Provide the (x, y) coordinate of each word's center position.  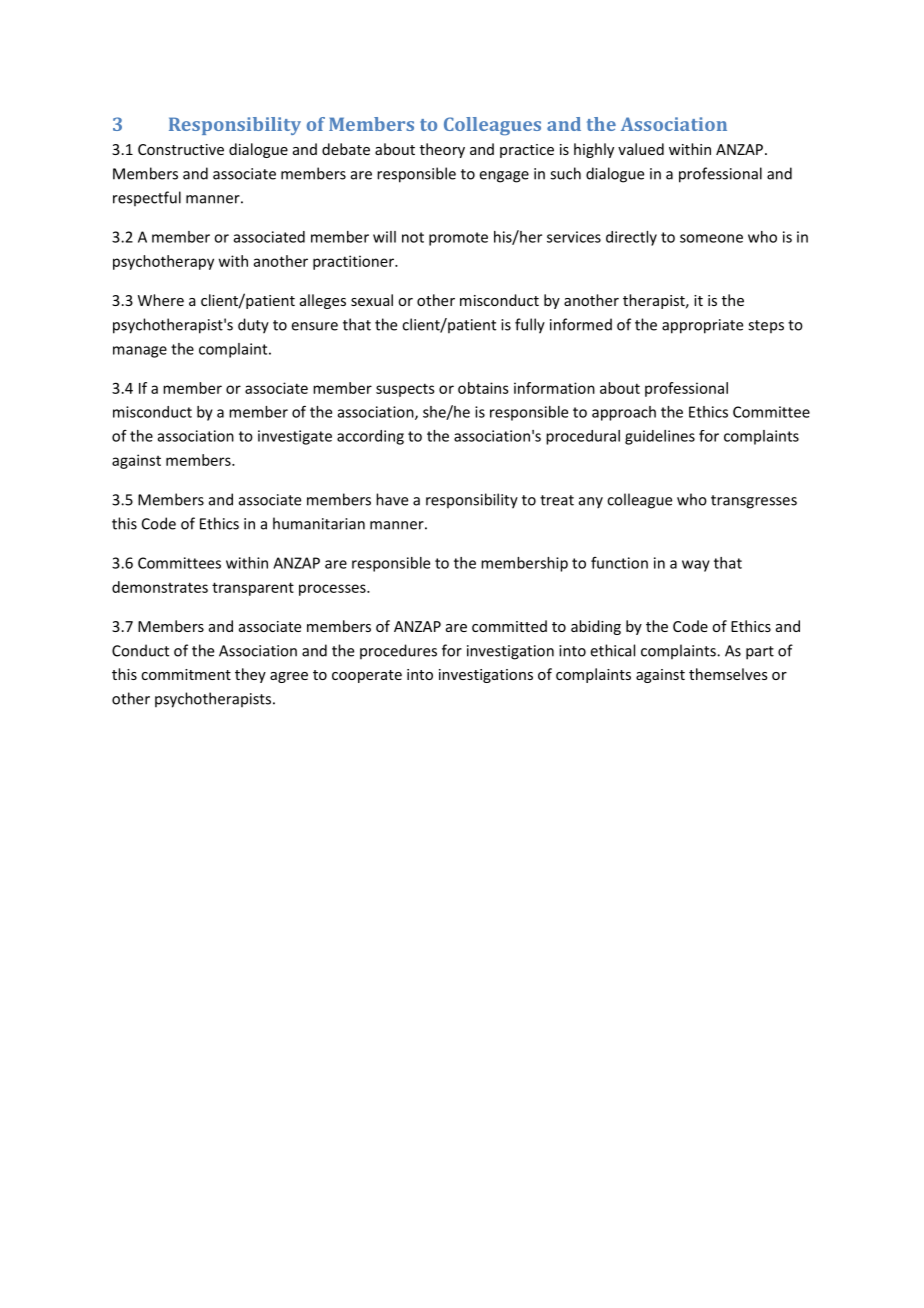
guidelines (660, 437)
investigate (295, 437)
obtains (483, 388)
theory (442, 150)
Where (161, 300)
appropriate (702, 326)
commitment (186, 674)
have (392, 499)
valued (641, 149)
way (696, 566)
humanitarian (319, 523)
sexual (372, 300)
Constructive (181, 149)
